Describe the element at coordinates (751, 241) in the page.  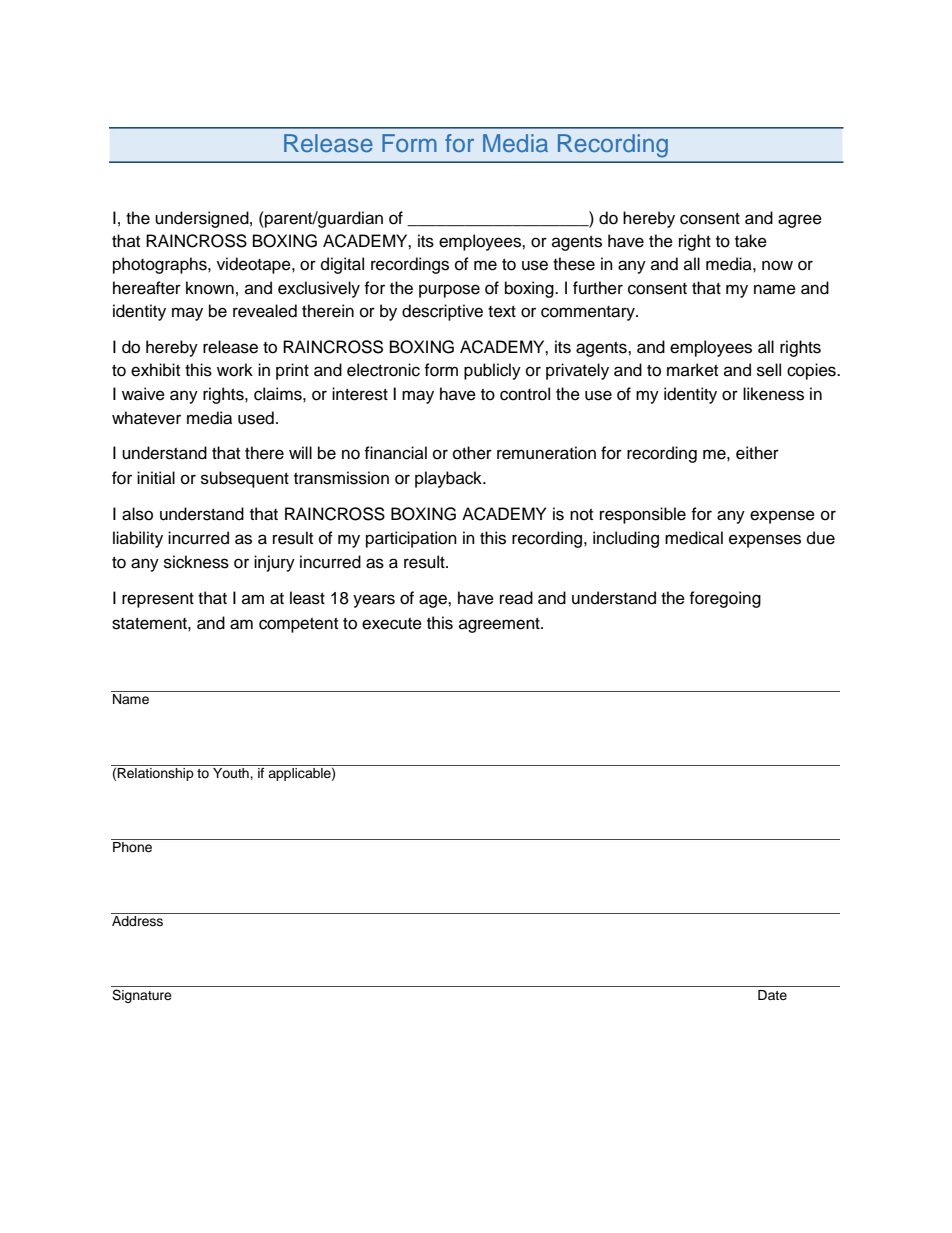
I see `take` at that location.
